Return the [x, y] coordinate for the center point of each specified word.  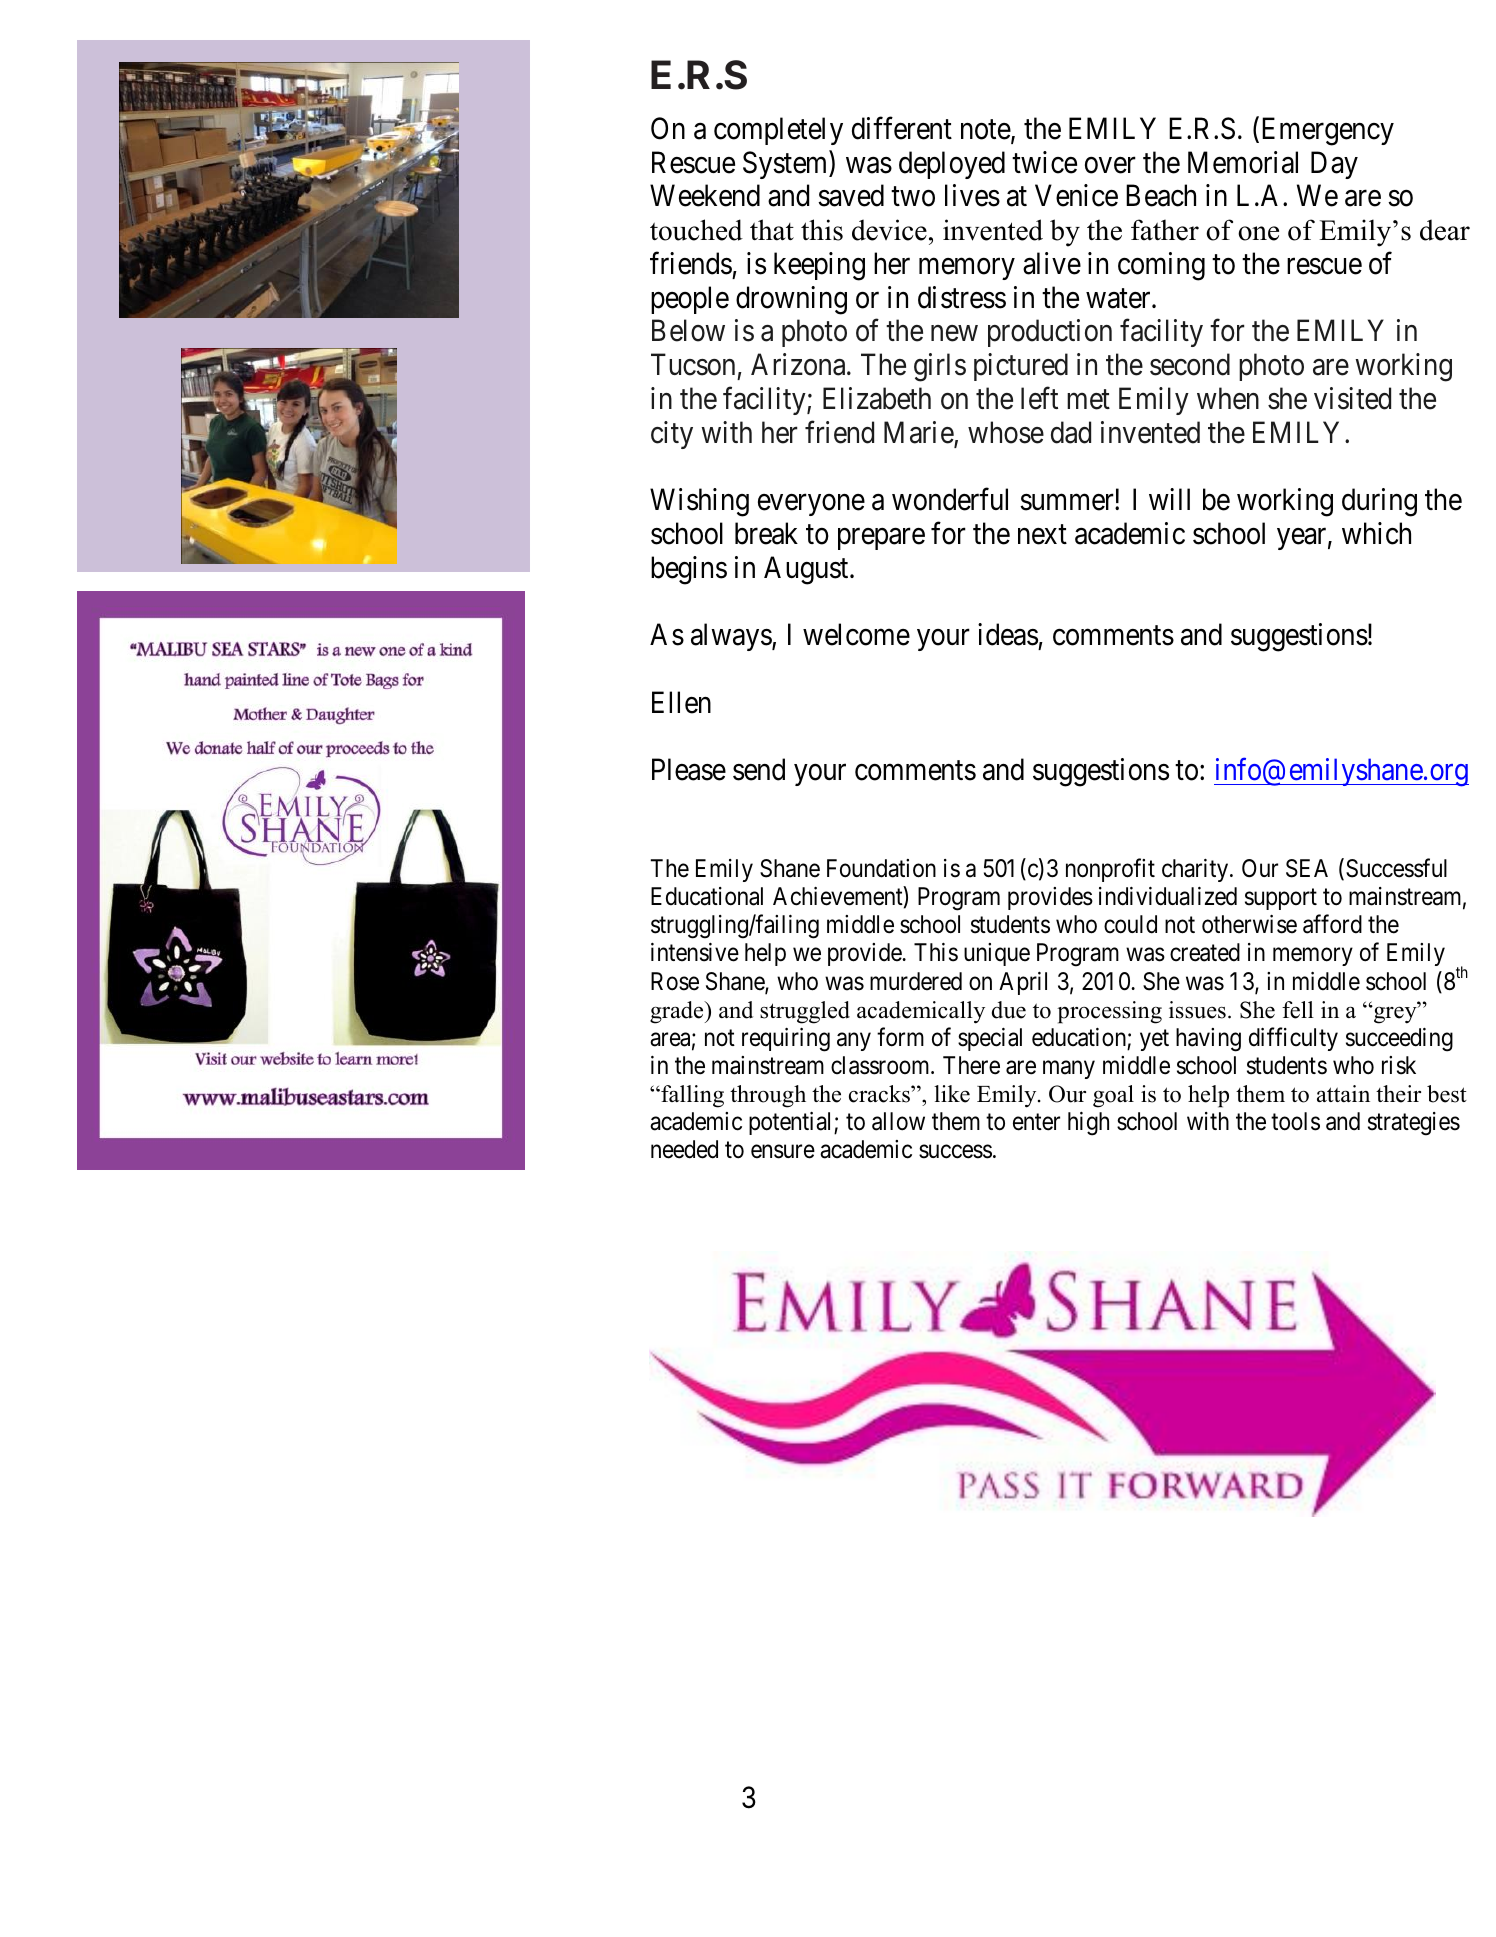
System [786, 165]
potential [792, 1123]
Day [1334, 165]
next [1042, 535]
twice [1044, 162]
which [1376, 533]
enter [1036, 1122]
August [807, 570]
